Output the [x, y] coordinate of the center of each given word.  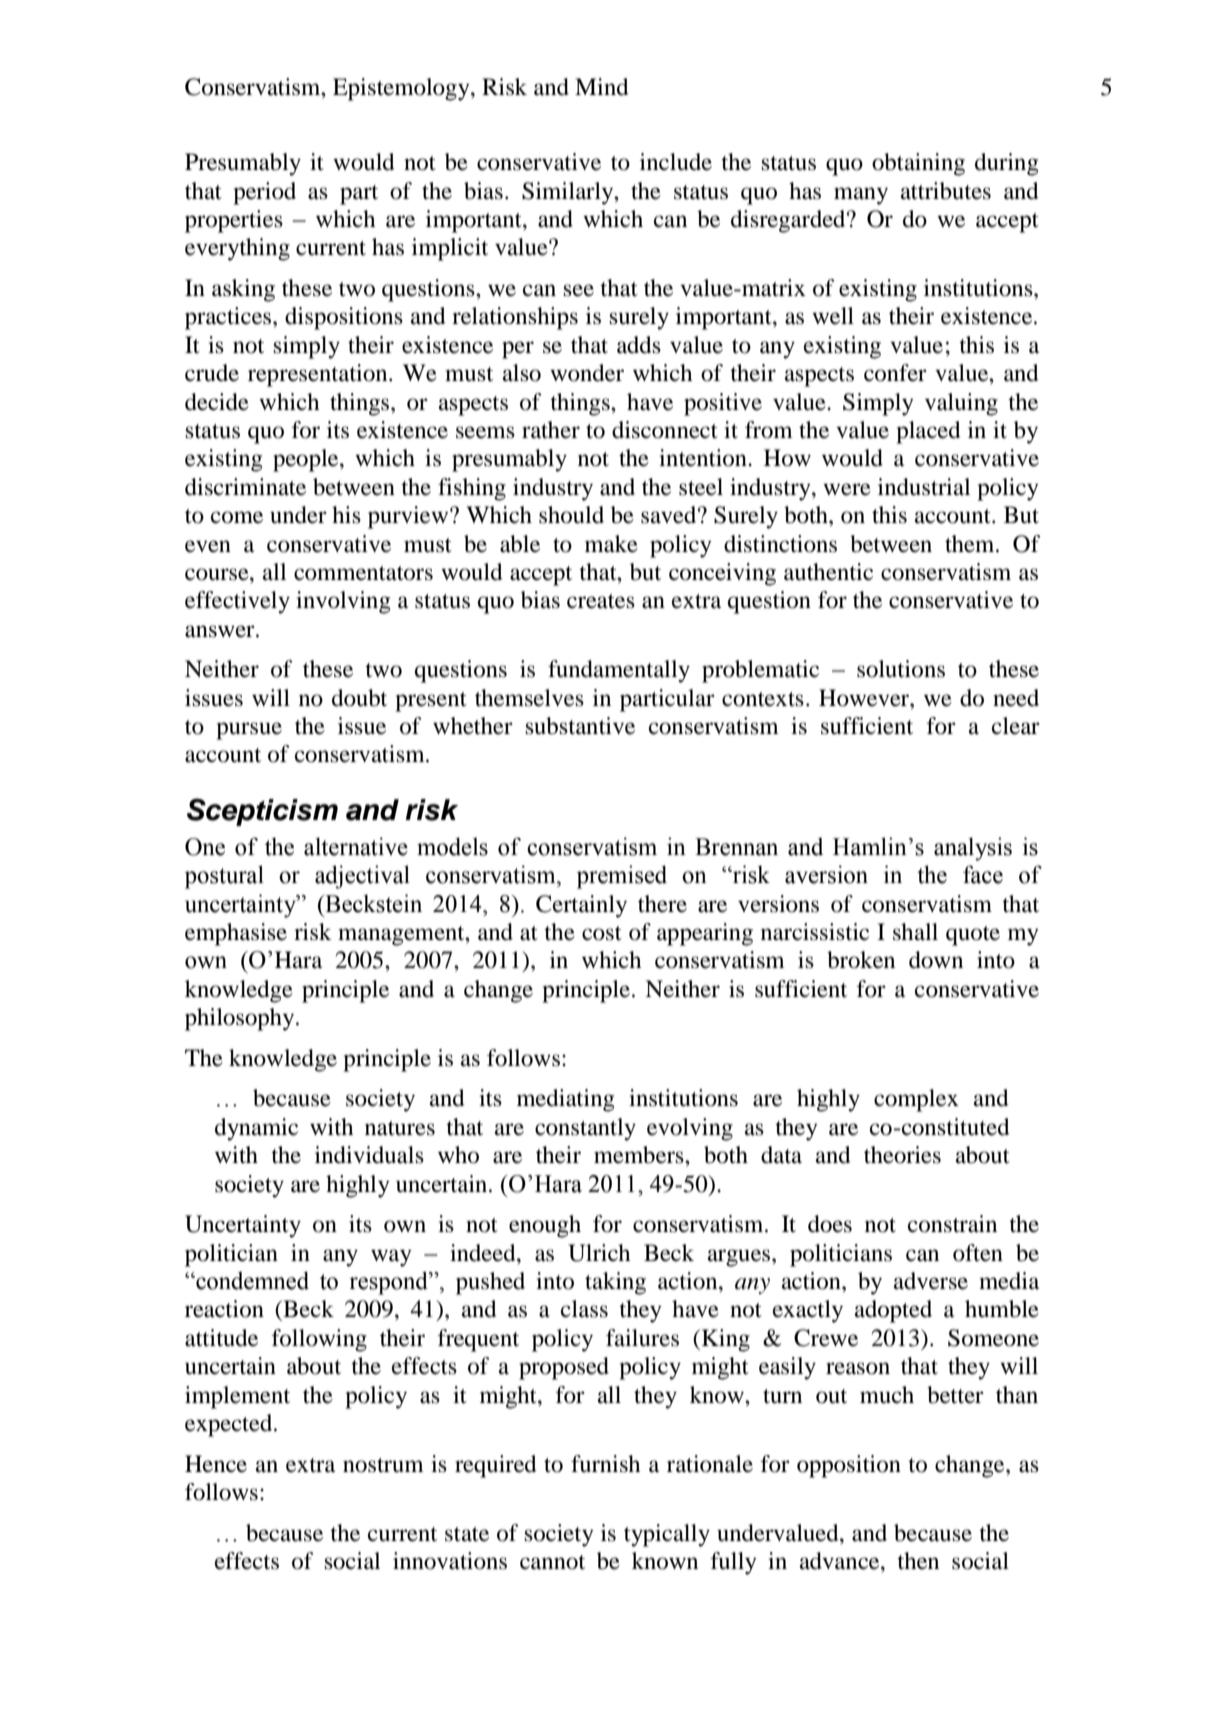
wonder [587, 373]
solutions [901, 669]
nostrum [383, 1465]
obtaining [918, 164]
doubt [359, 698]
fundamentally [619, 671]
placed [928, 432]
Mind [602, 87]
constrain [952, 1224]
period [264, 193]
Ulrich [599, 1253]
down [936, 960]
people [307, 460]
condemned [251, 1280]
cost [602, 933]
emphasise [236, 934]
